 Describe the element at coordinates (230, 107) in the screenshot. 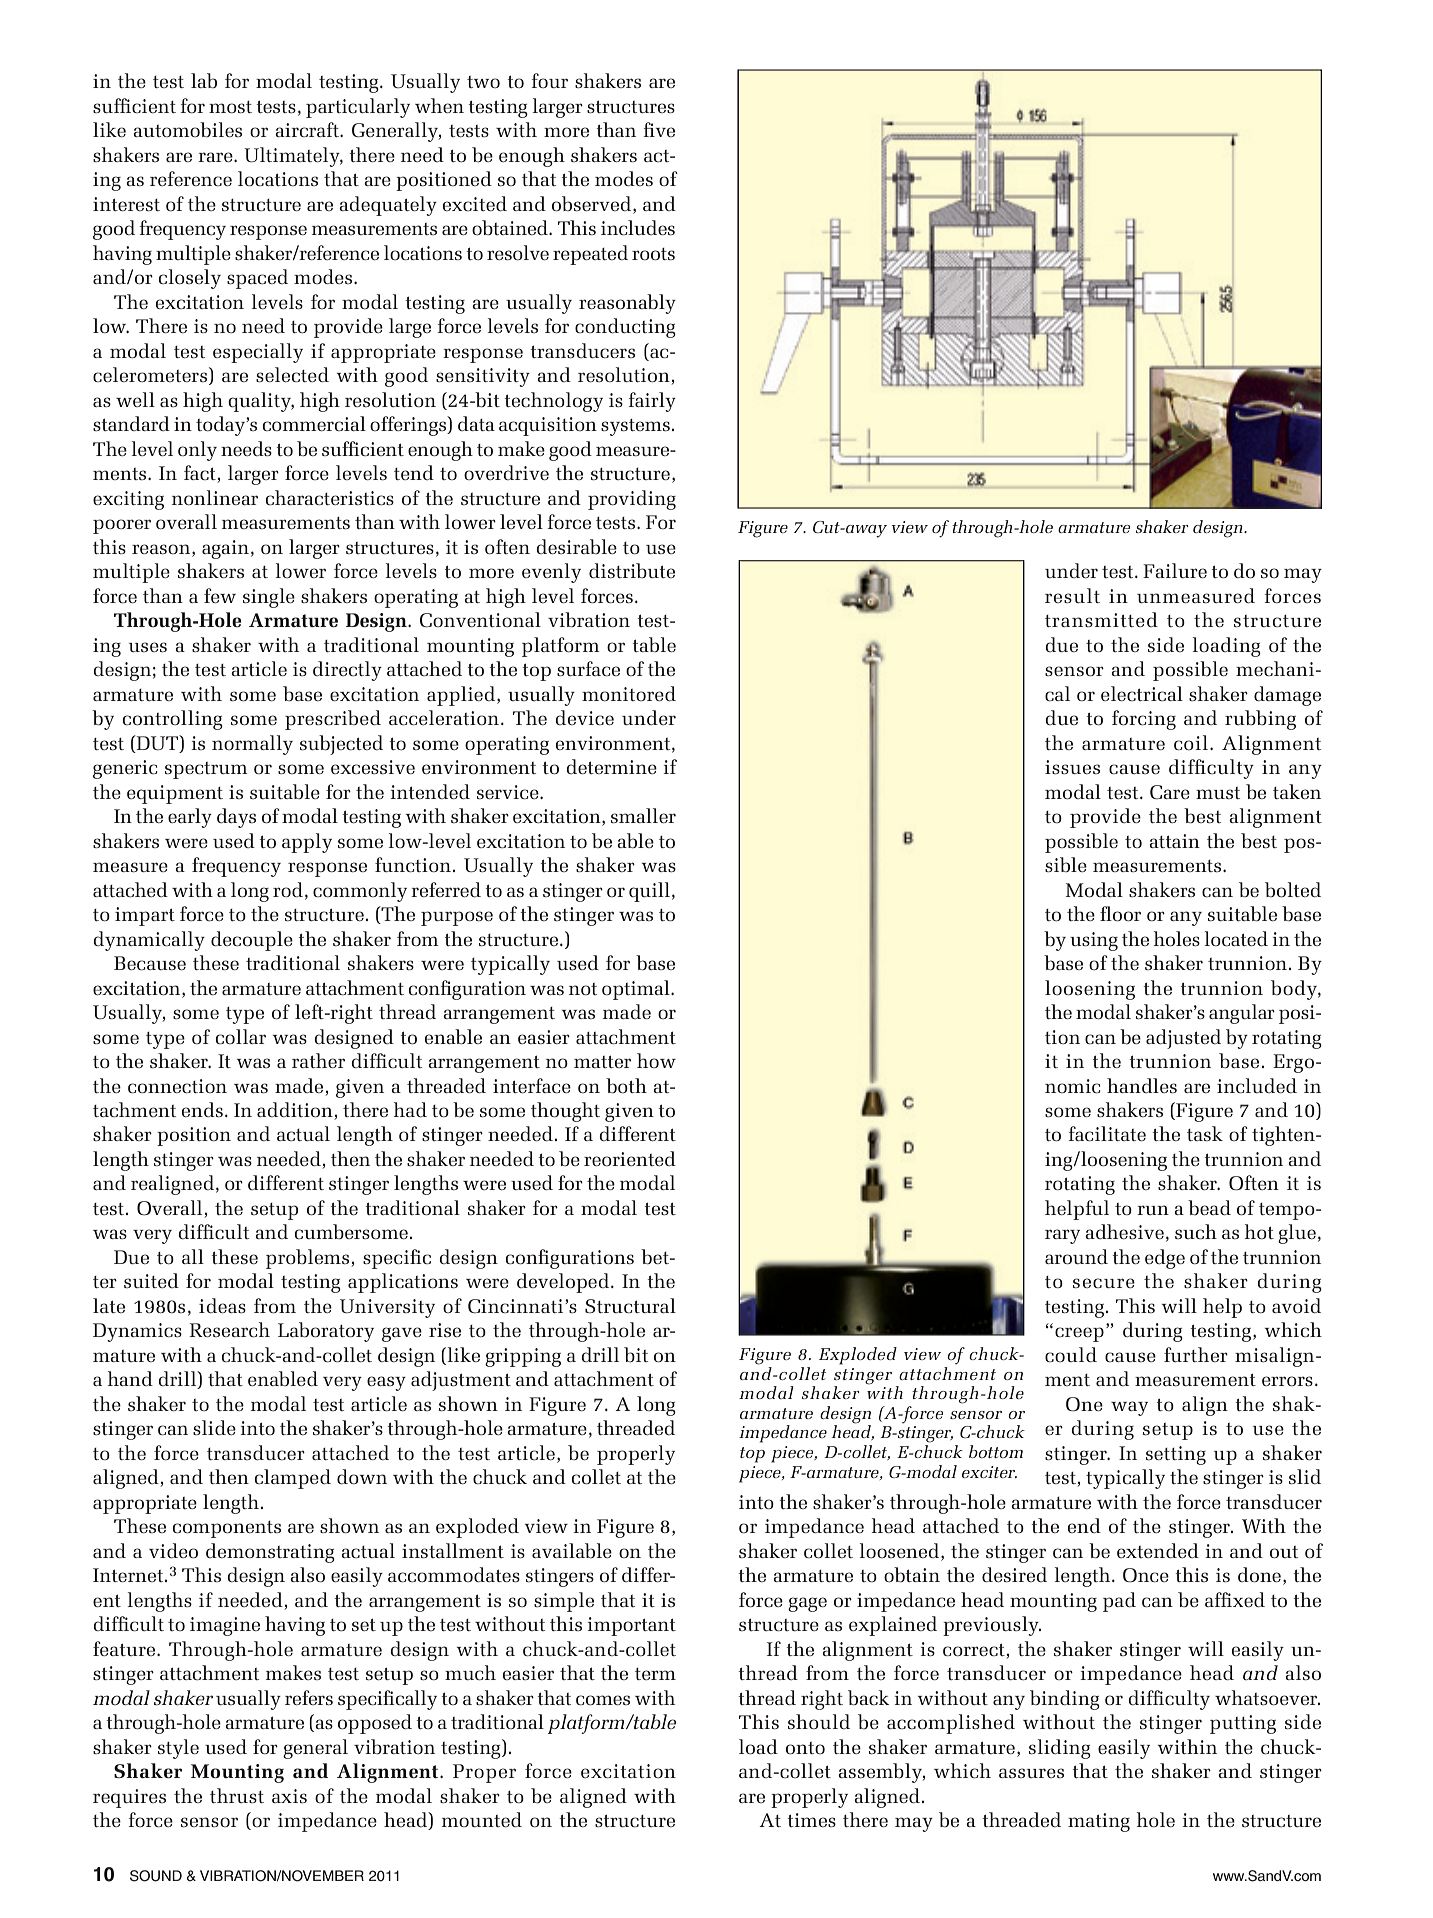

I see `most` at that location.
